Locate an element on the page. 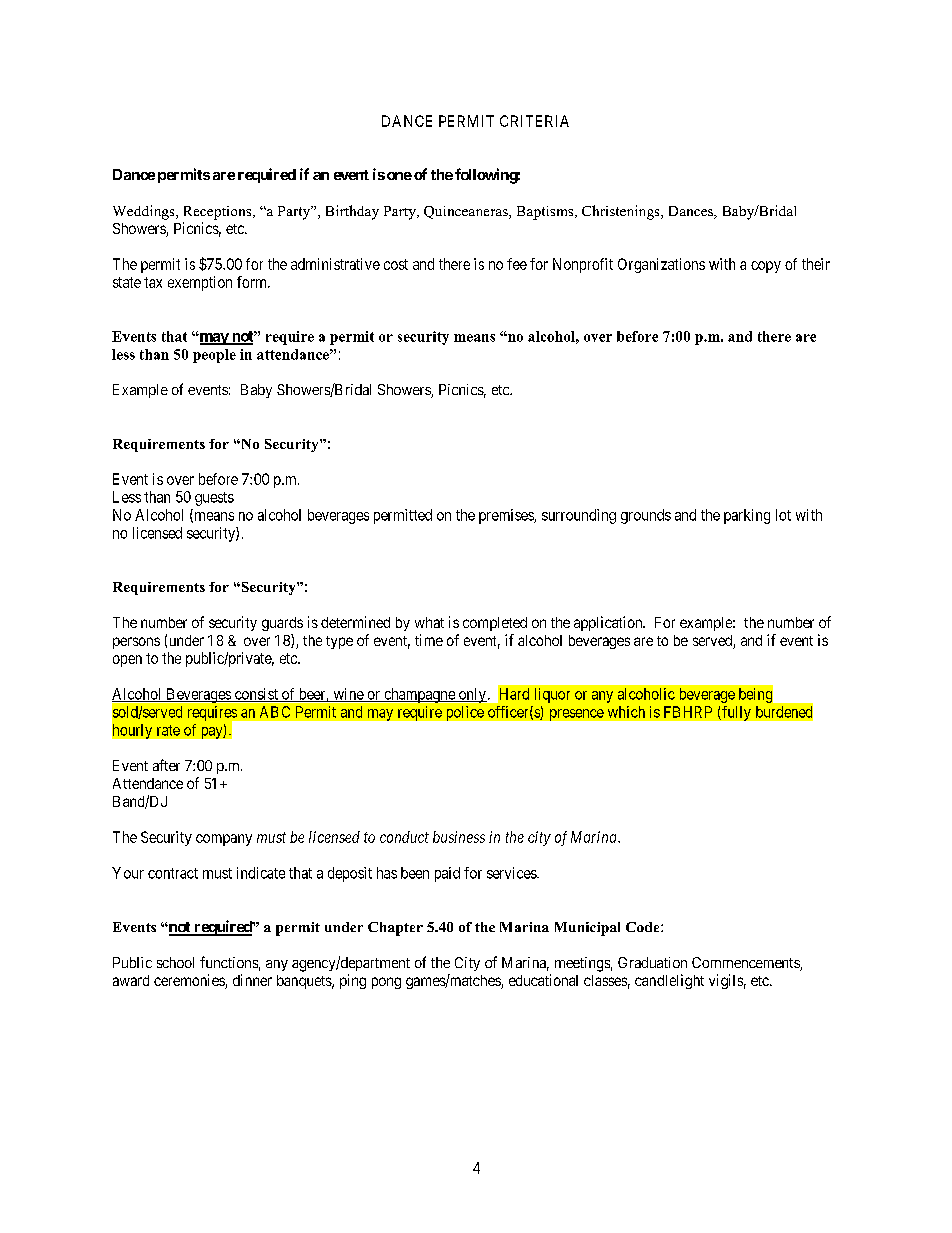  Weddings is located at coordinates (145, 212).
